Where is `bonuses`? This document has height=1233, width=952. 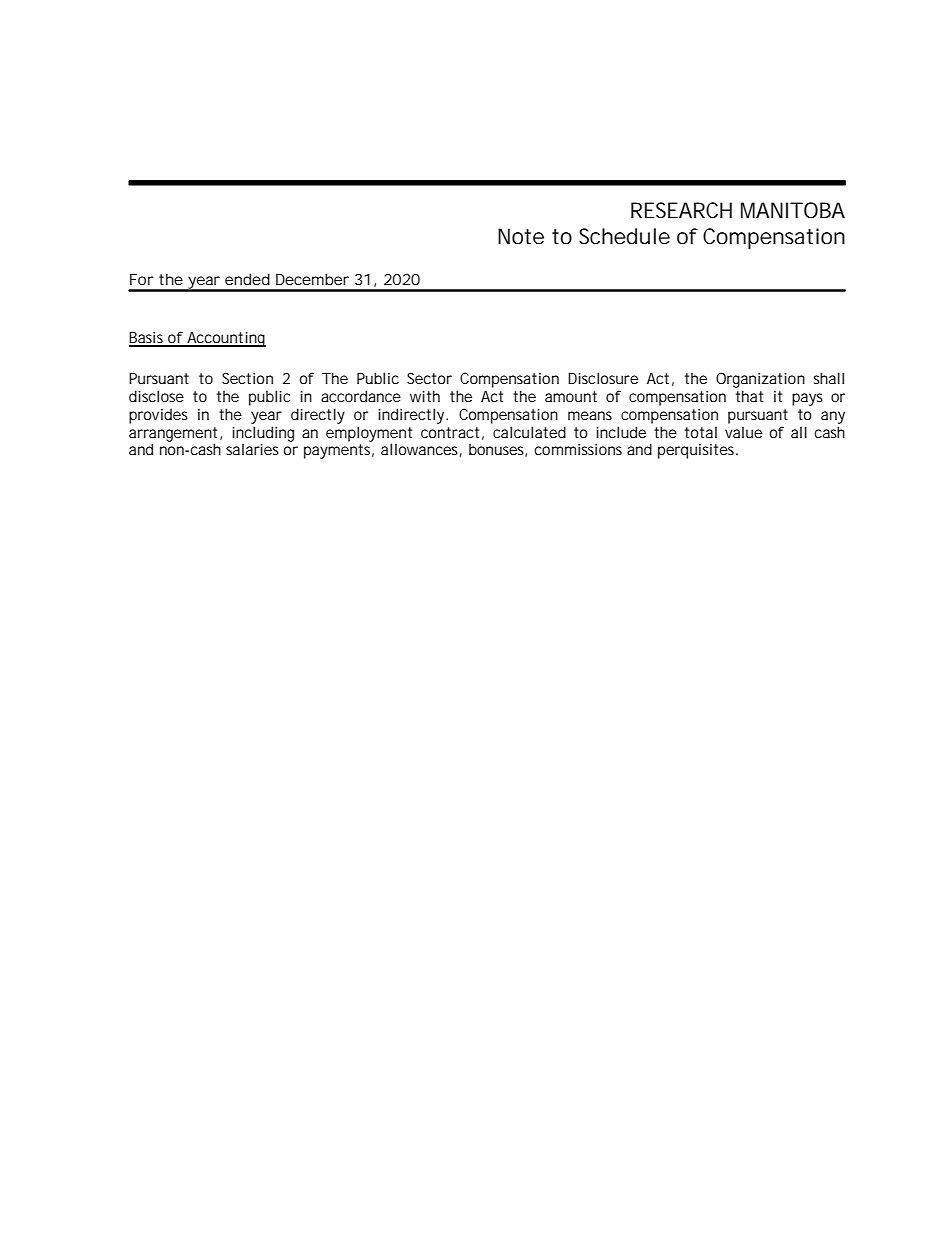 bonuses is located at coordinates (498, 450).
